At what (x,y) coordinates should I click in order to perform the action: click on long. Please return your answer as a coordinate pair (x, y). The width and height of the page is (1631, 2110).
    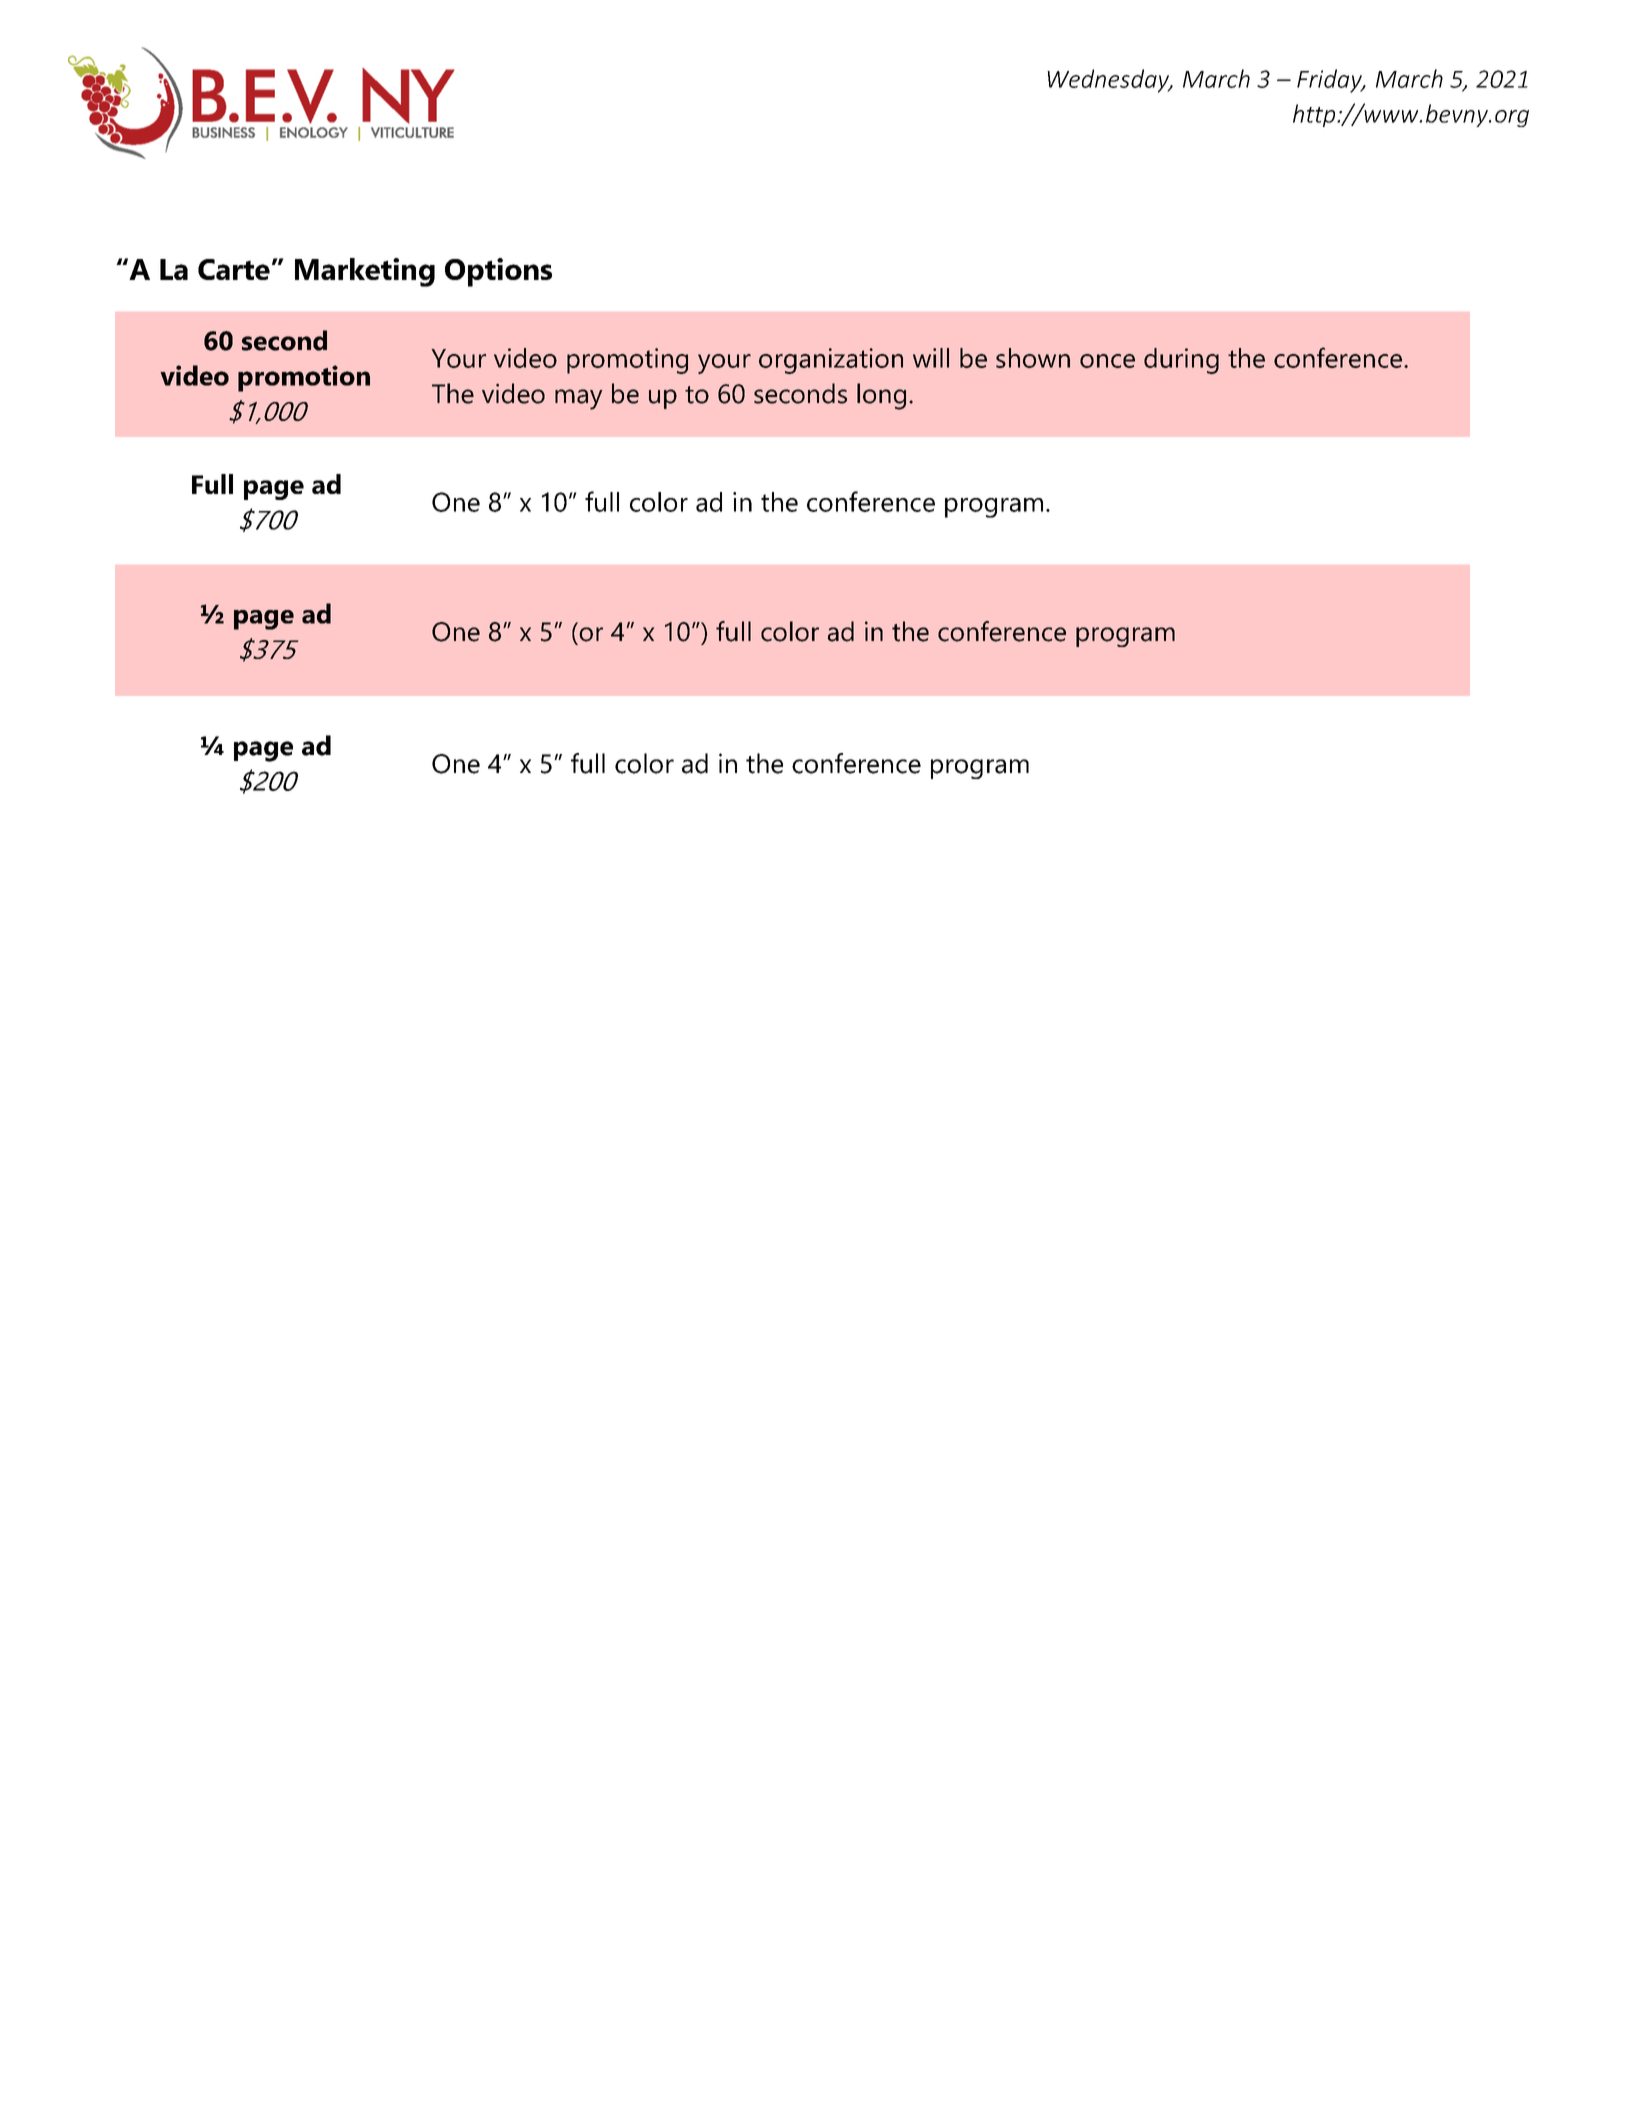
    Looking at the image, I should click on (881, 396).
